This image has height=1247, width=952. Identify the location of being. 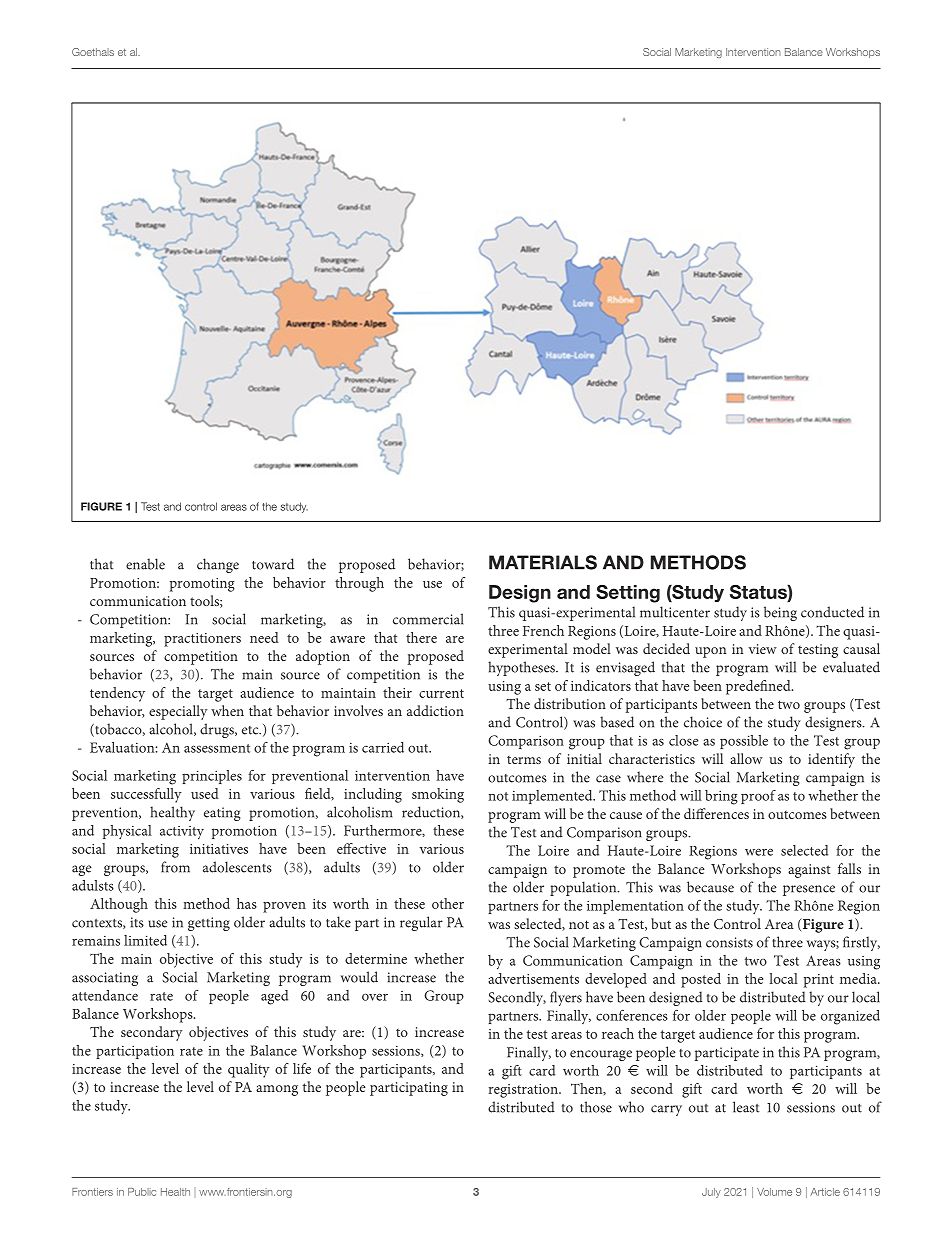
(780, 613).
